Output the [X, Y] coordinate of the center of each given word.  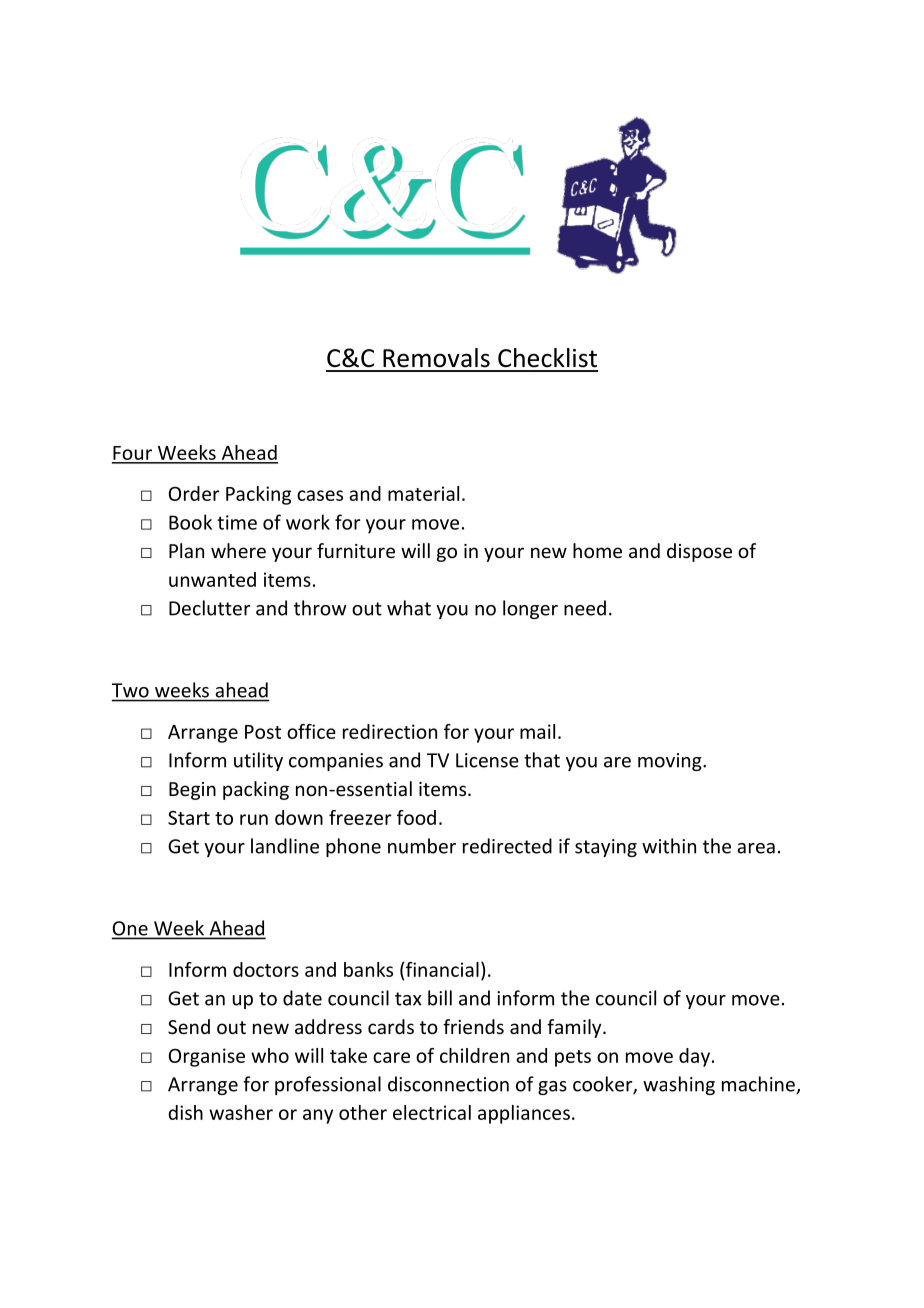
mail [537, 731]
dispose [699, 552]
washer [241, 1112]
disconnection [448, 1084]
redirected [507, 846]
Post [263, 732]
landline [285, 846]
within [669, 846]
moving [671, 762]
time [237, 522]
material [423, 493]
